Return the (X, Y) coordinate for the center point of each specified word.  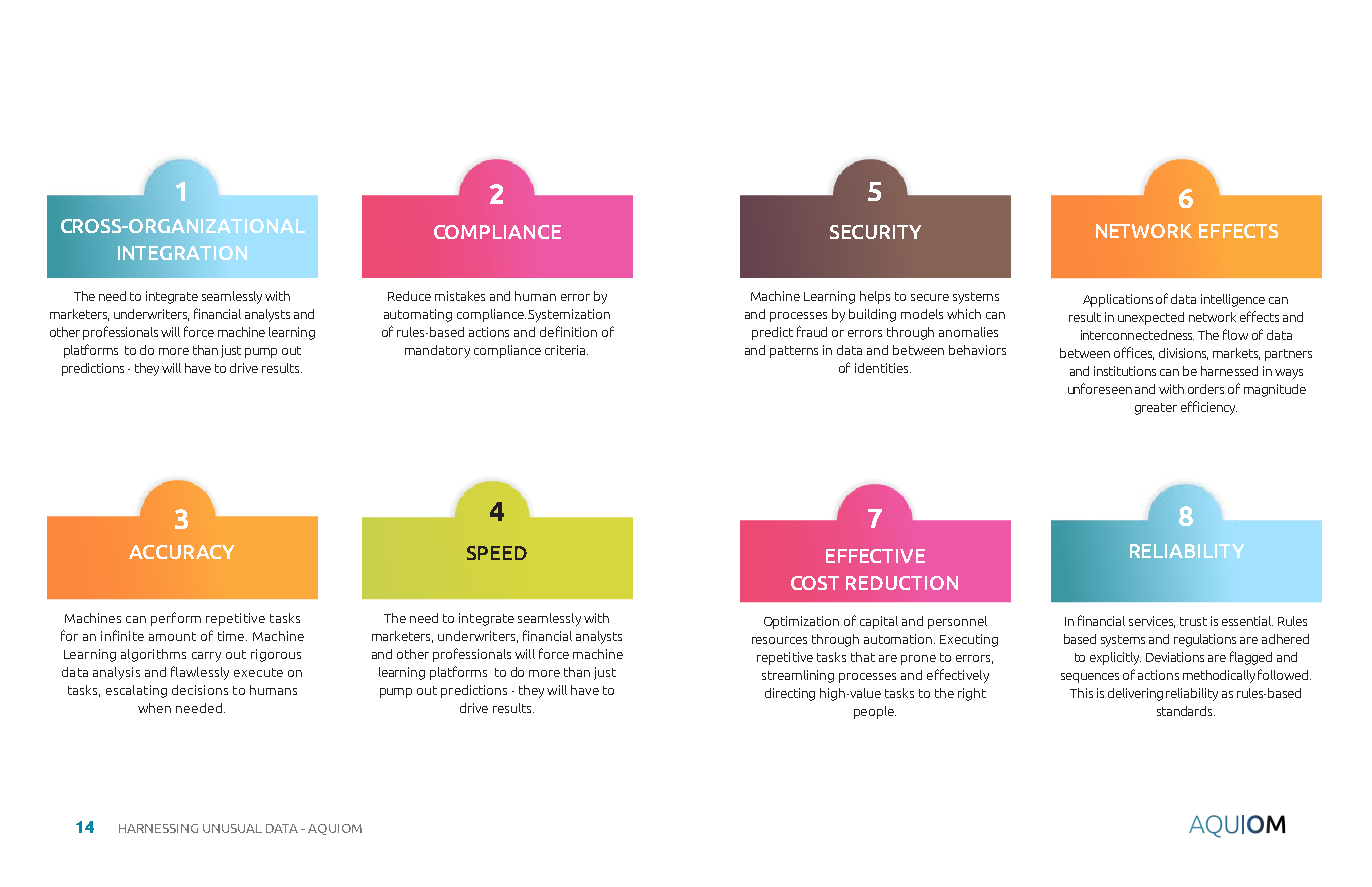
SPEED (497, 553)
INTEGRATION (182, 253)
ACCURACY (181, 552)
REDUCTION (902, 583)
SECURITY (875, 232)
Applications (1118, 300)
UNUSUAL (232, 828)
